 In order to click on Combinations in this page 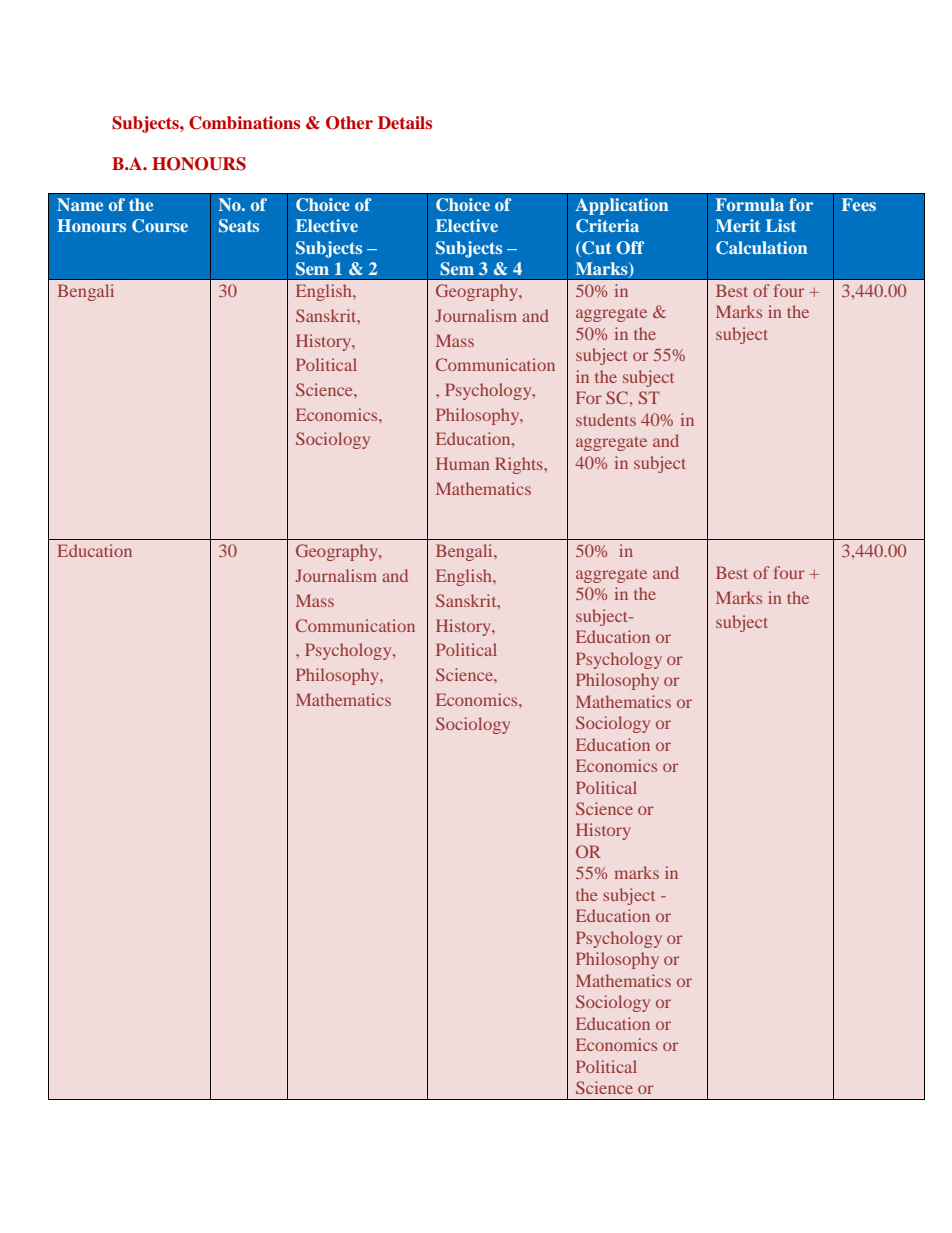, I will do `click(244, 123)`.
